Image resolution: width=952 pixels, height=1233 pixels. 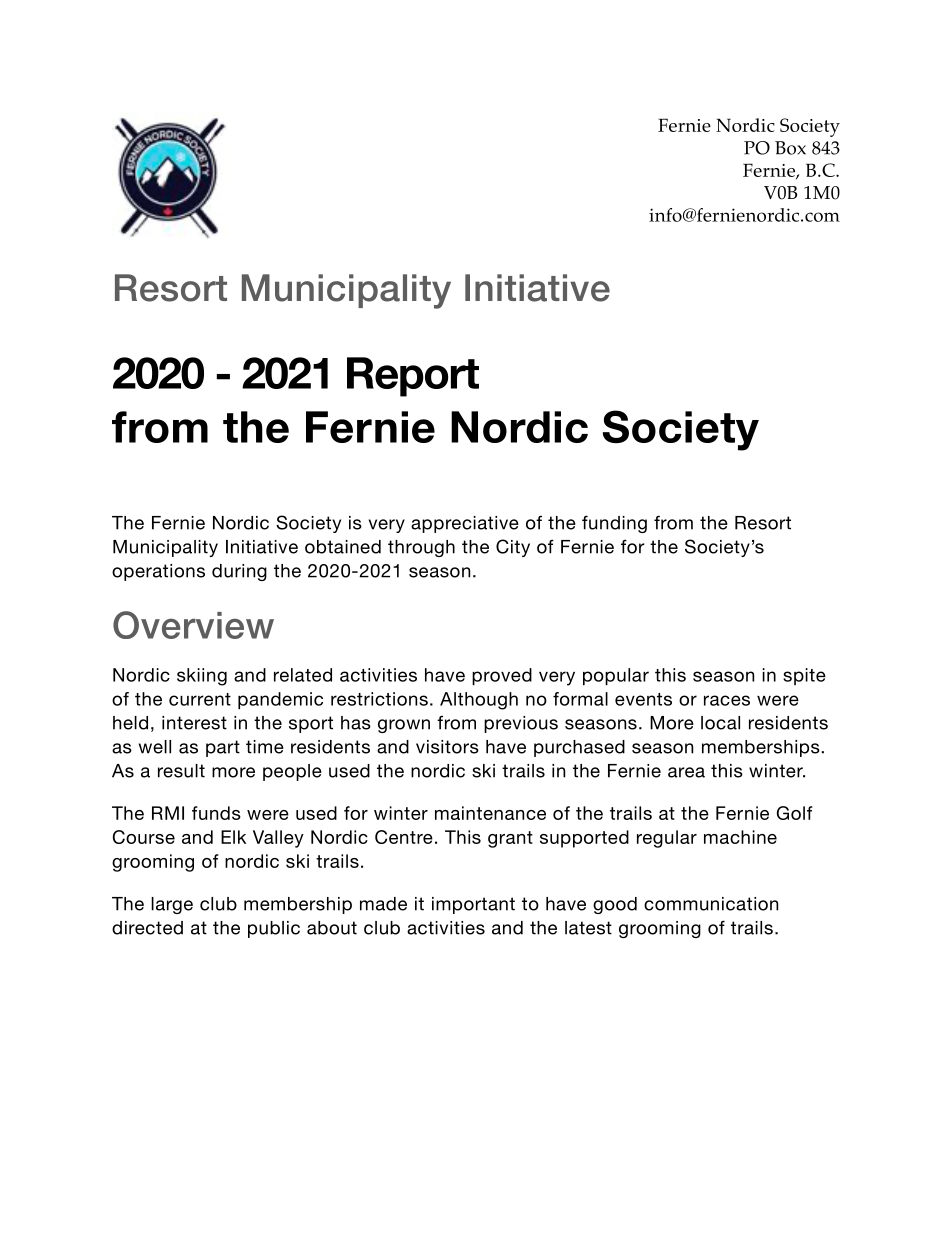 What do you see at coordinates (172, 905) in the document?
I see `large` at bounding box center [172, 905].
